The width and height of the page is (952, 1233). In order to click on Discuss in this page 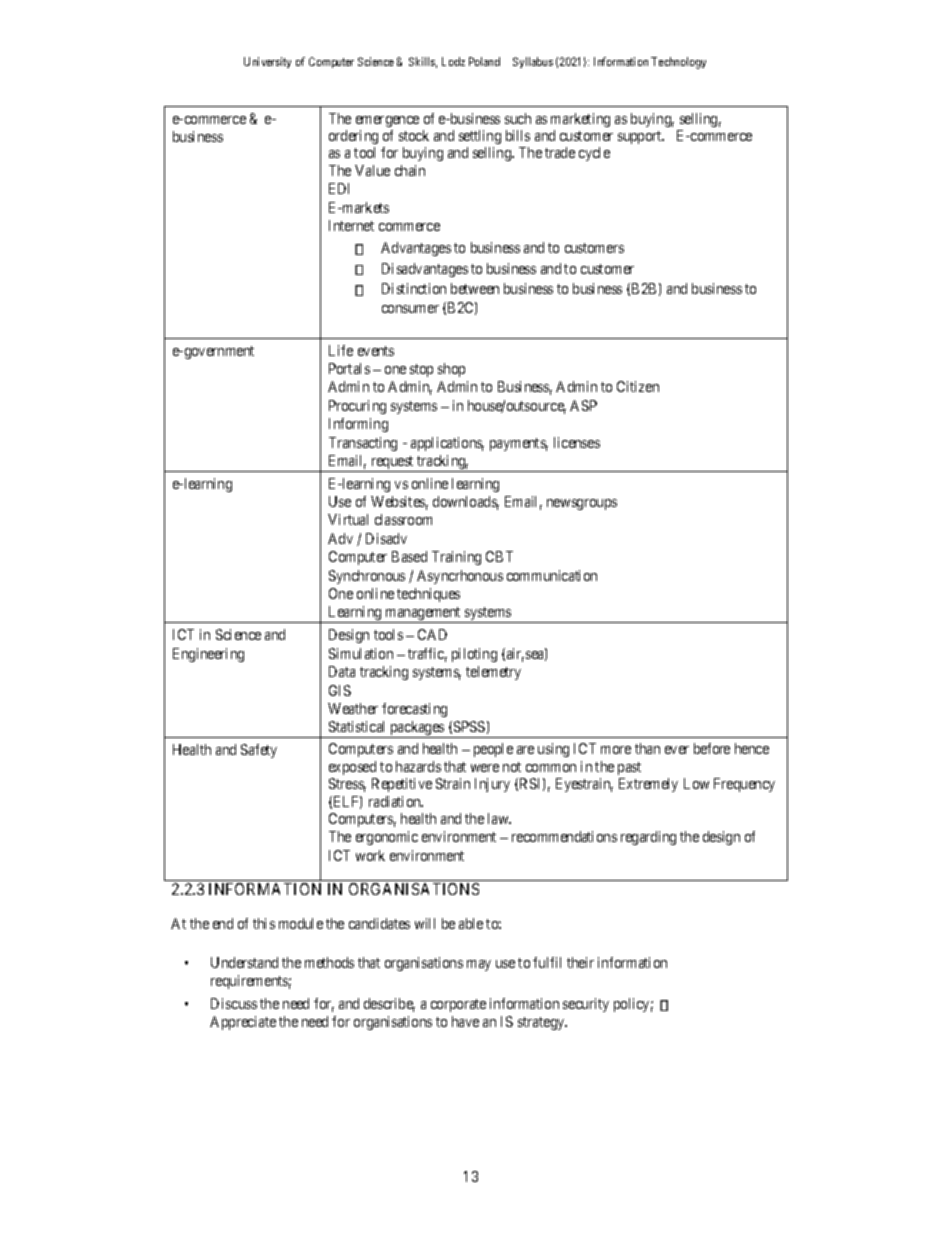, I will do `click(234, 1003)`.
